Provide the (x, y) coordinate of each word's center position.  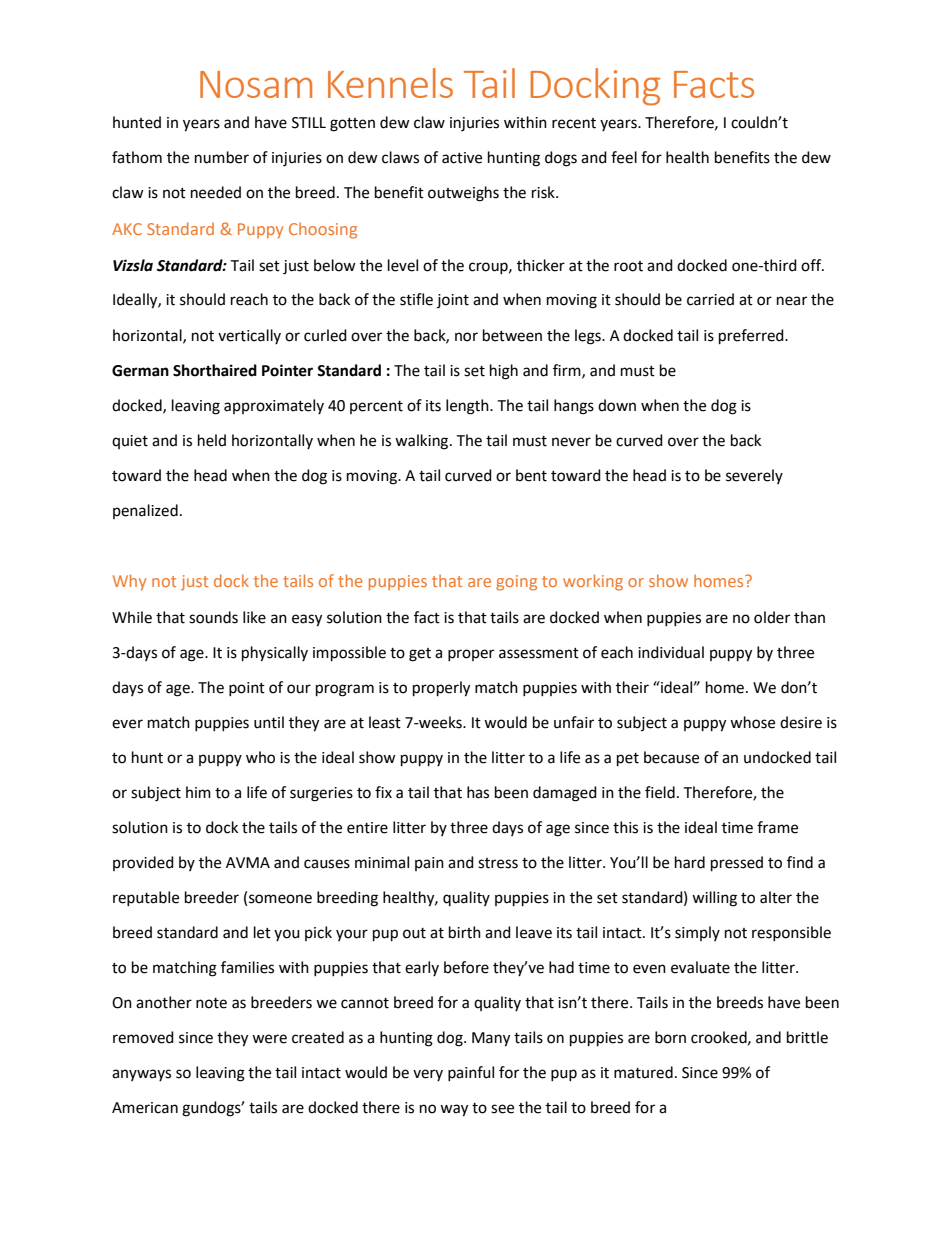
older (772, 617)
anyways (141, 1075)
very (428, 1075)
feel (624, 157)
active (462, 158)
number (222, 157)
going (516, 583)
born (670, 1037)
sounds (213, 617)
